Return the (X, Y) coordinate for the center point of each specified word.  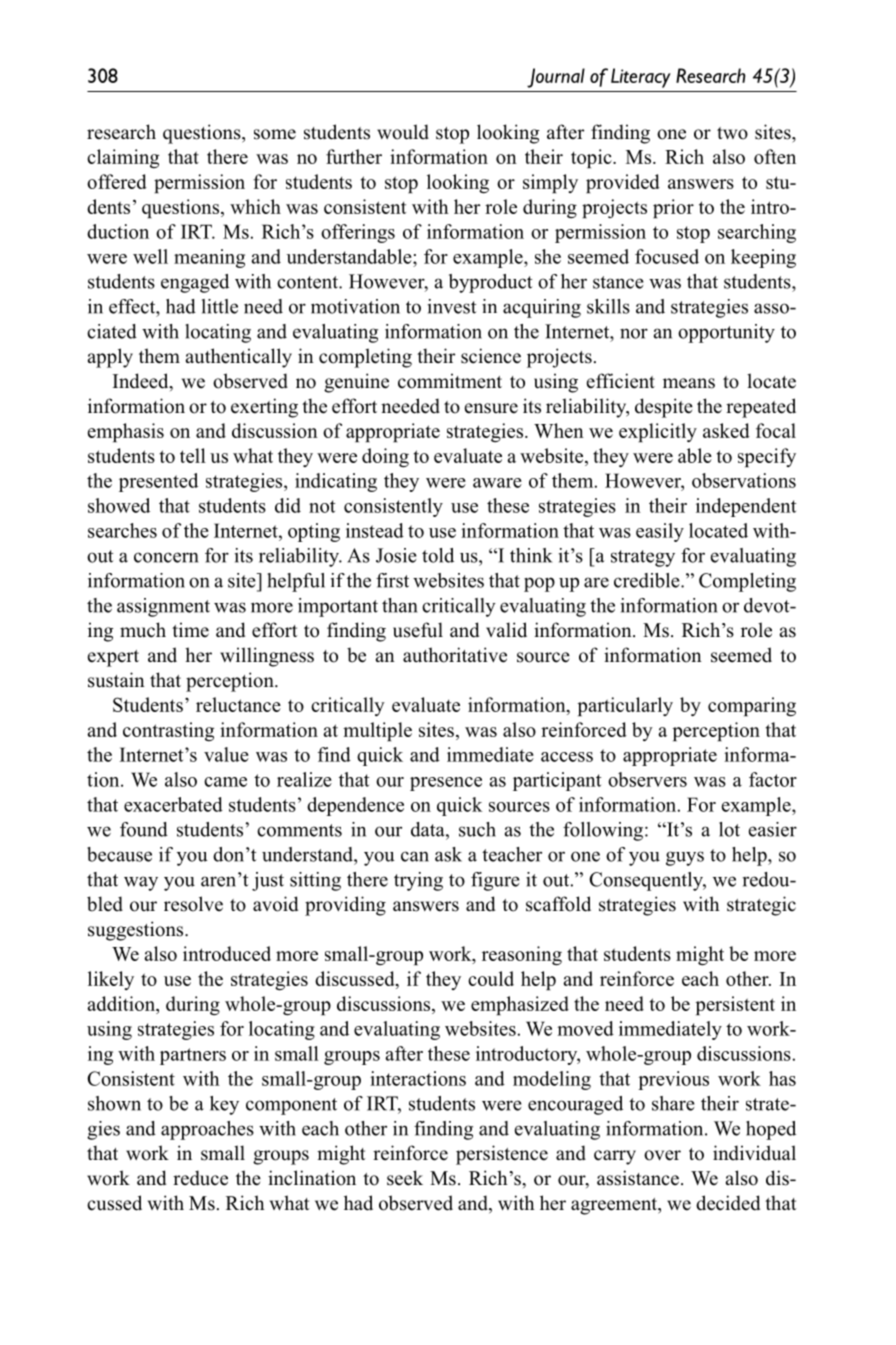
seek (405, 1178)
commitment (450, 381)
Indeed (142, 382)
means (689, 383)
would (403, 132)
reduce (200, 1178)
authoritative (455, 655)
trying (418, 881)
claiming (123, 158)
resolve (193, 904)
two (732, 133)
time (190, 630)
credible (648, 580)
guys (685, 858)
